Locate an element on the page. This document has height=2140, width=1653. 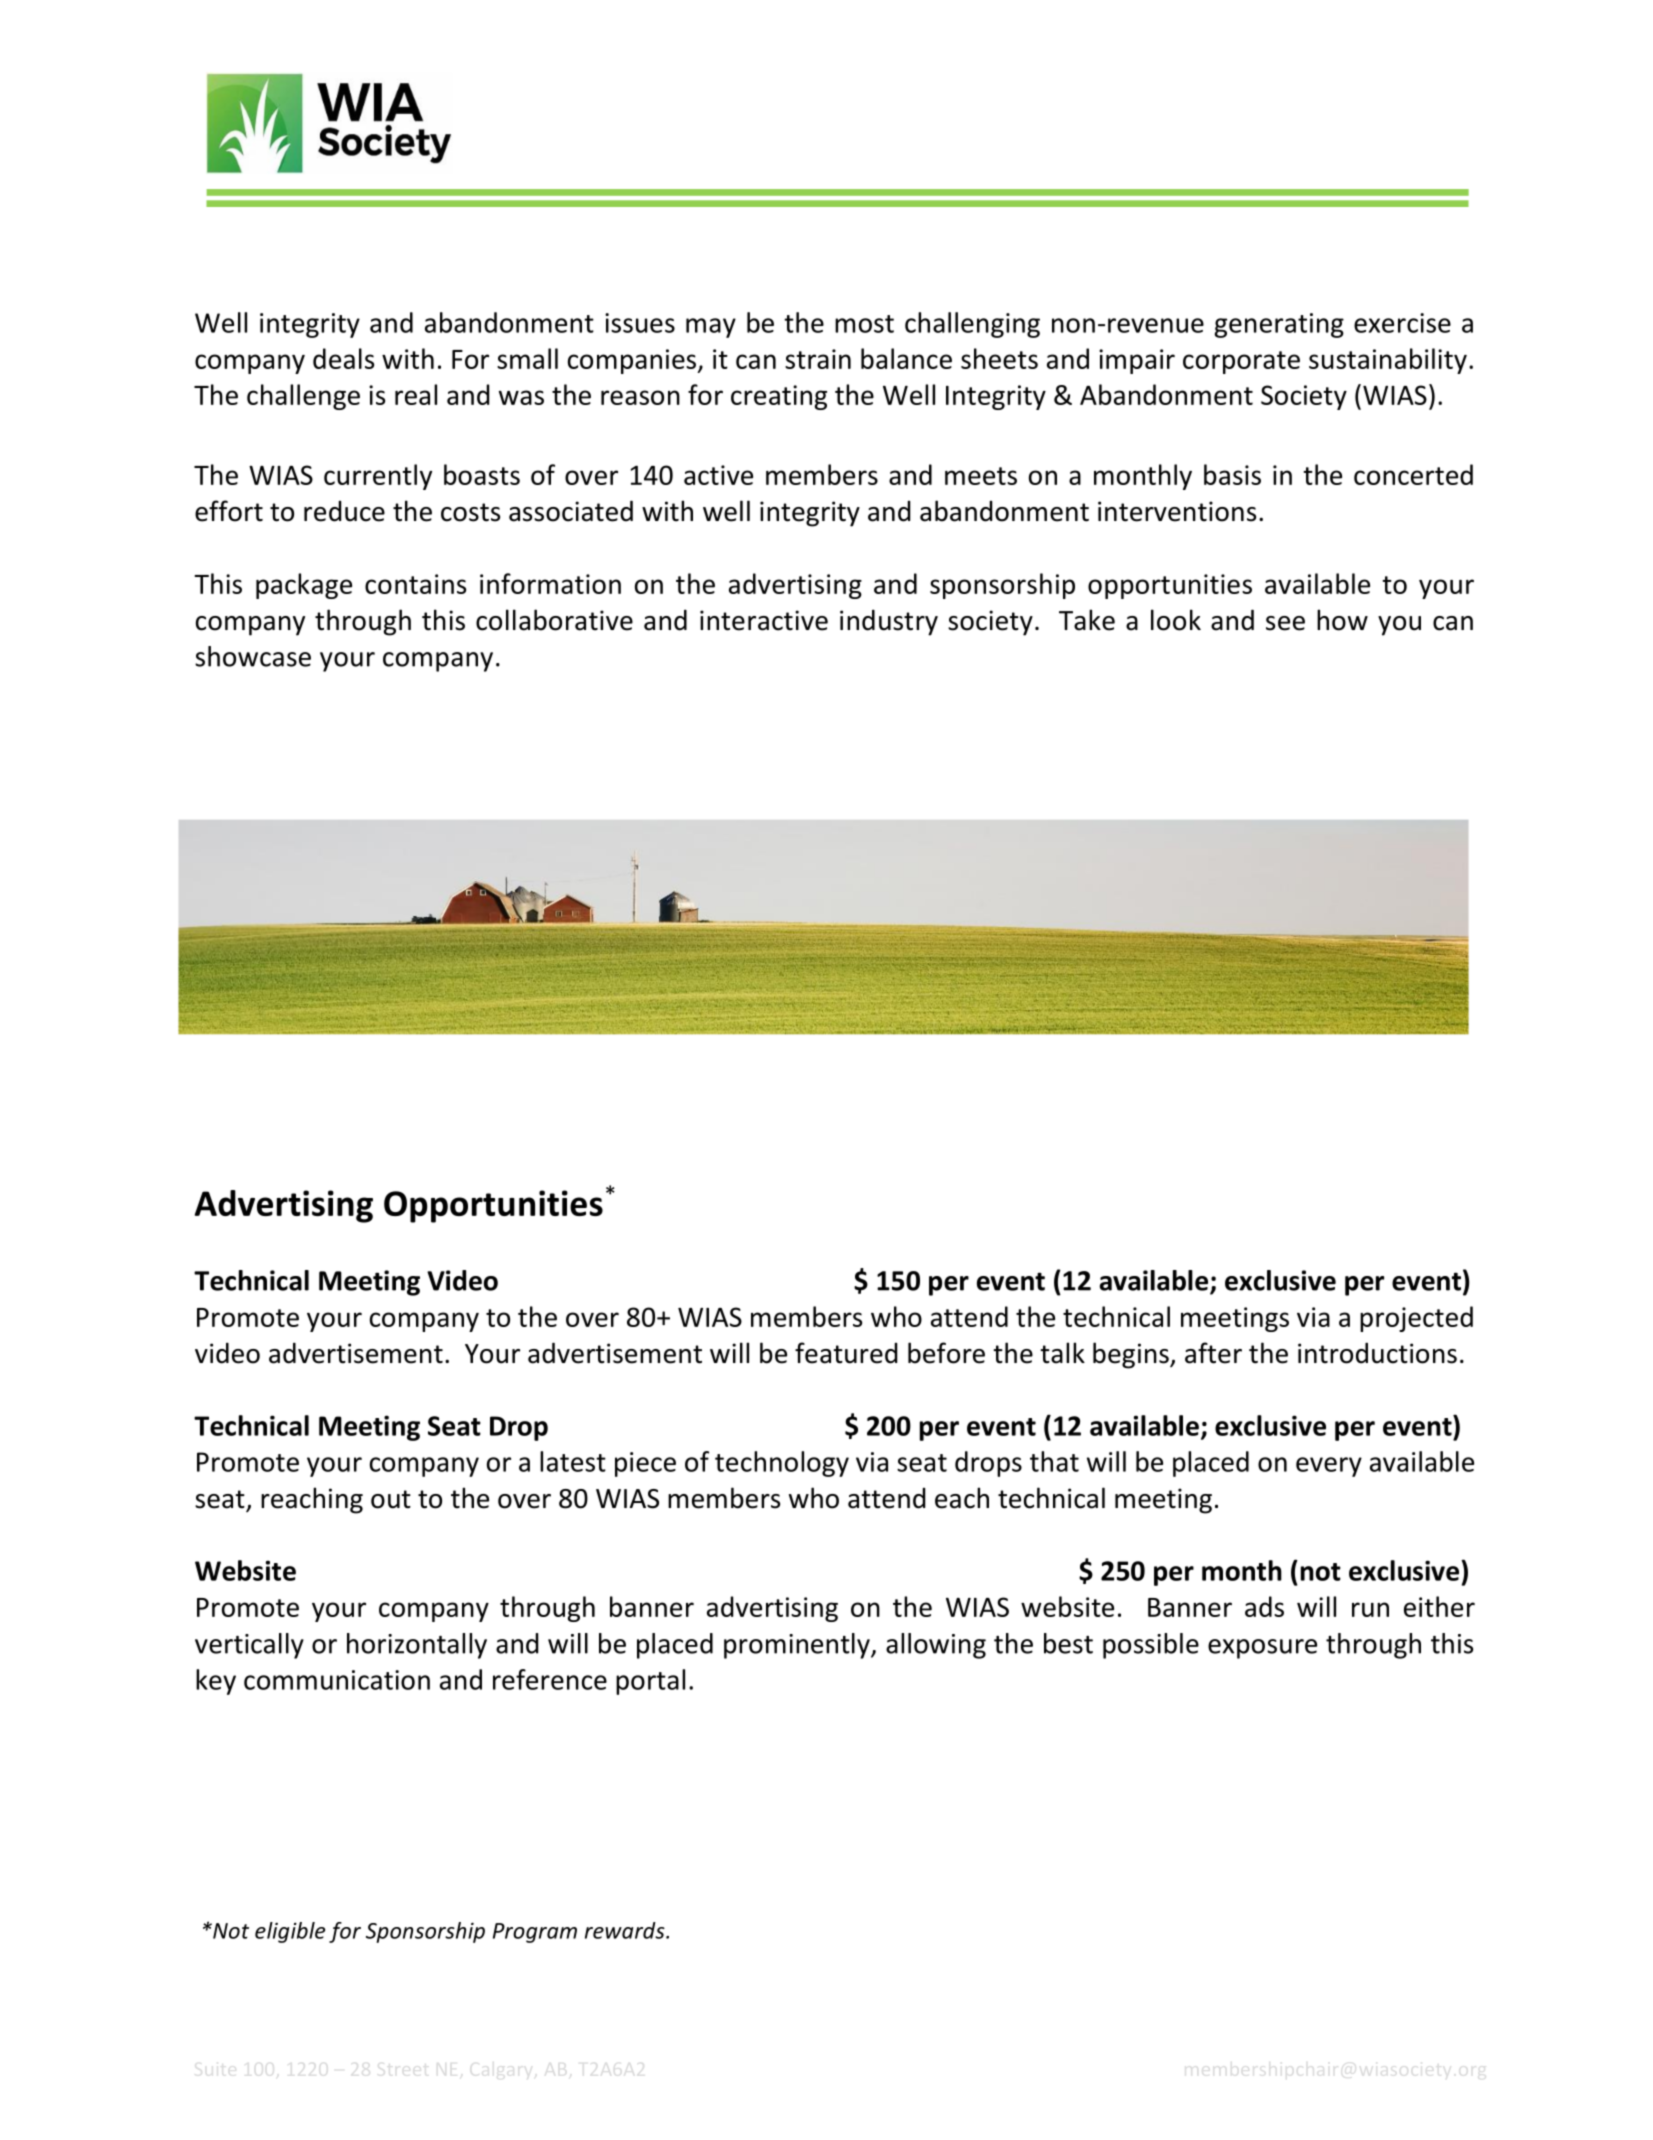
deals is located at coordinates (343, 358).
